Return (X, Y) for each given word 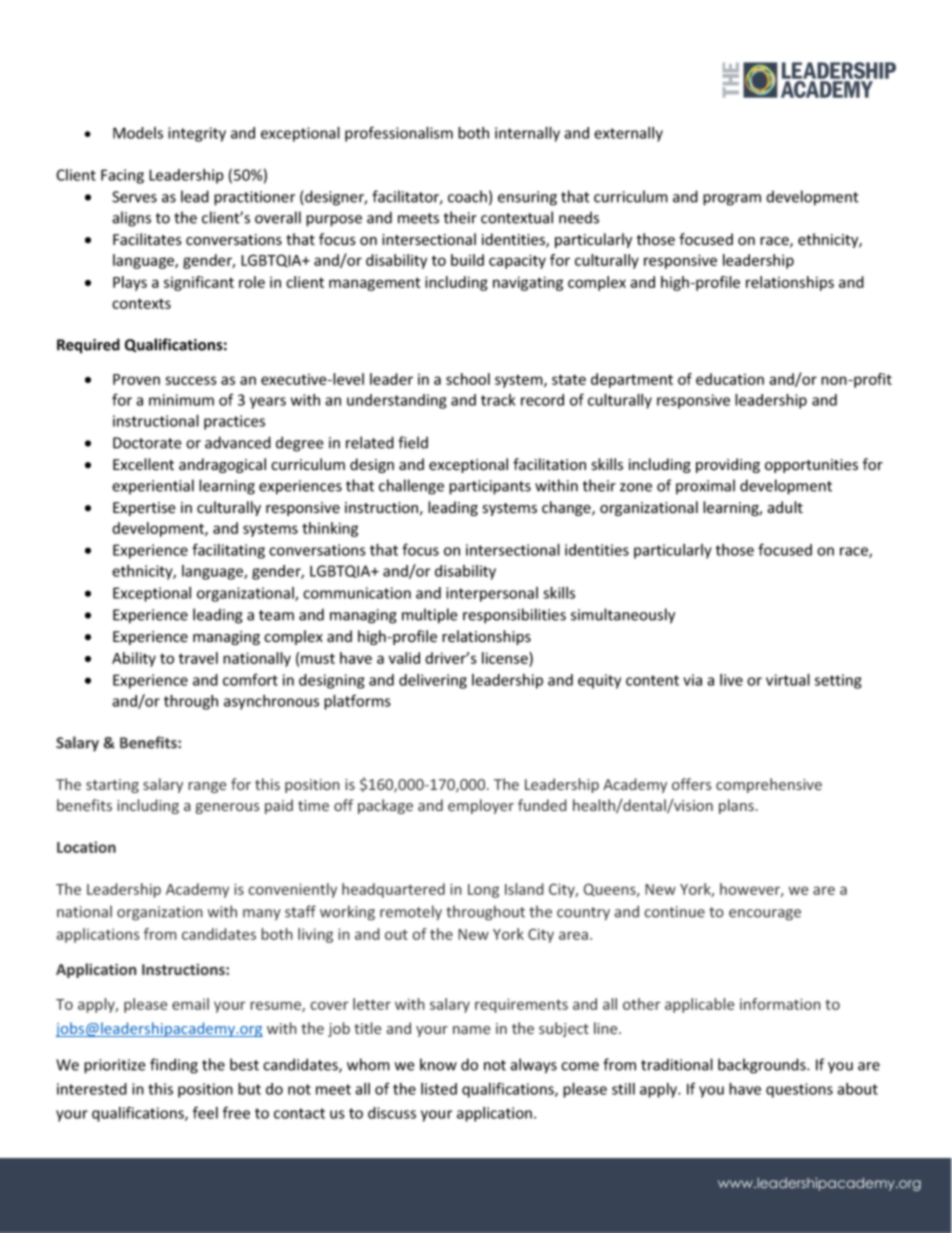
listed (439, 1089)
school (468, 379)
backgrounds (763, 1066)
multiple (430, 616)
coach (467, 196)
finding (174, 1066)
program (732, 200)
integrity (197, 134)
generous (228, 808)
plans (736, 806)
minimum (181, 400)
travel (198, 658)
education (730, 379)
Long (483, 891)
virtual (788, 680)
